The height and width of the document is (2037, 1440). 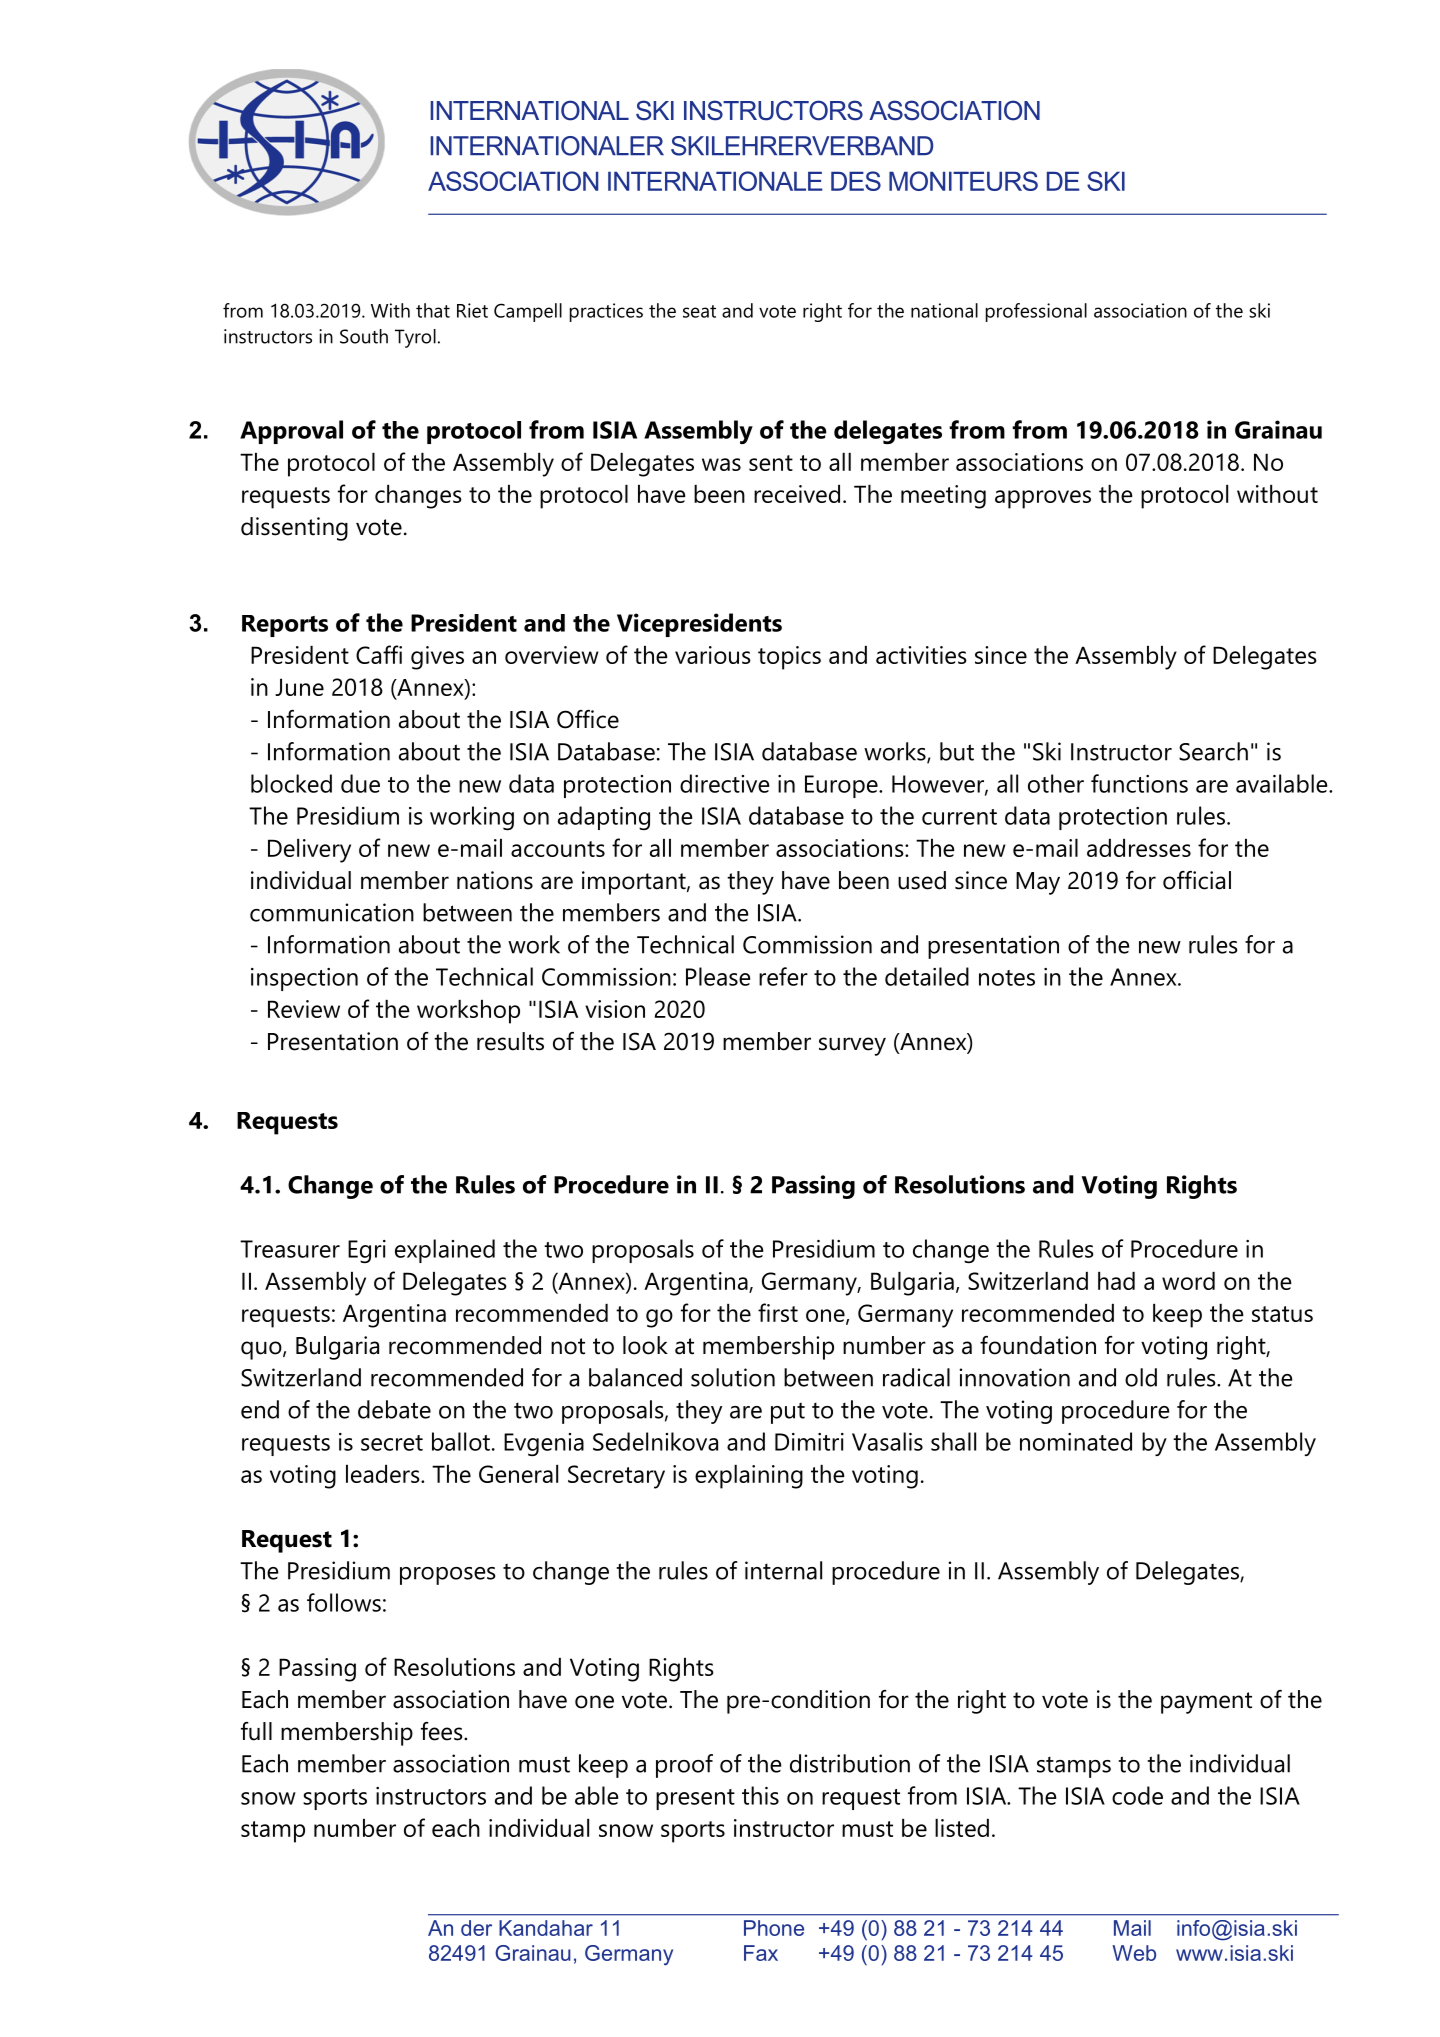 What do you see at coordinates (1036, 312) in the document?
I see `professional` at bounding box center [1036, 312].
